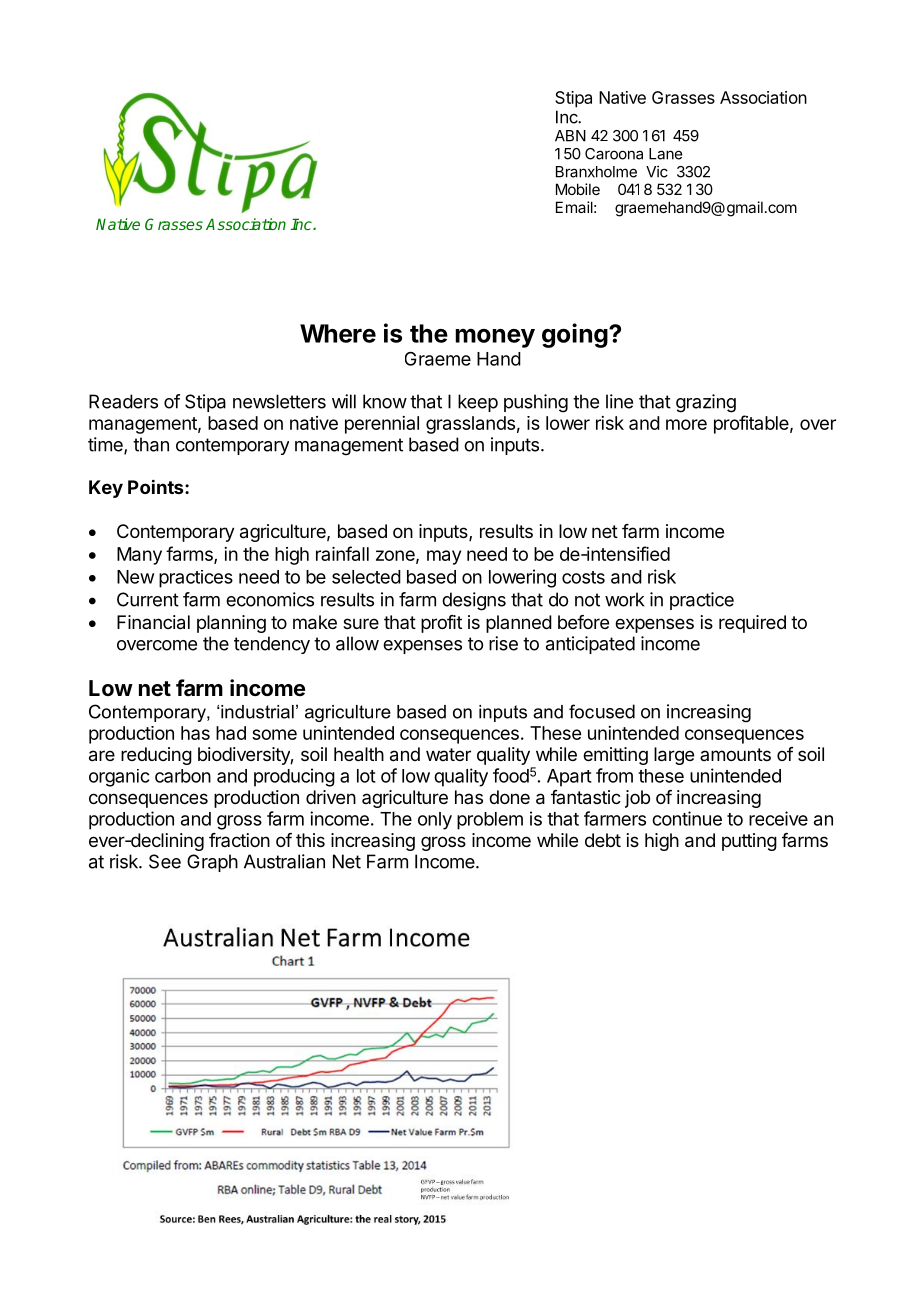  Describe the element at coordinates (139, 556) in the screenshot. I see `Many` at that location.
